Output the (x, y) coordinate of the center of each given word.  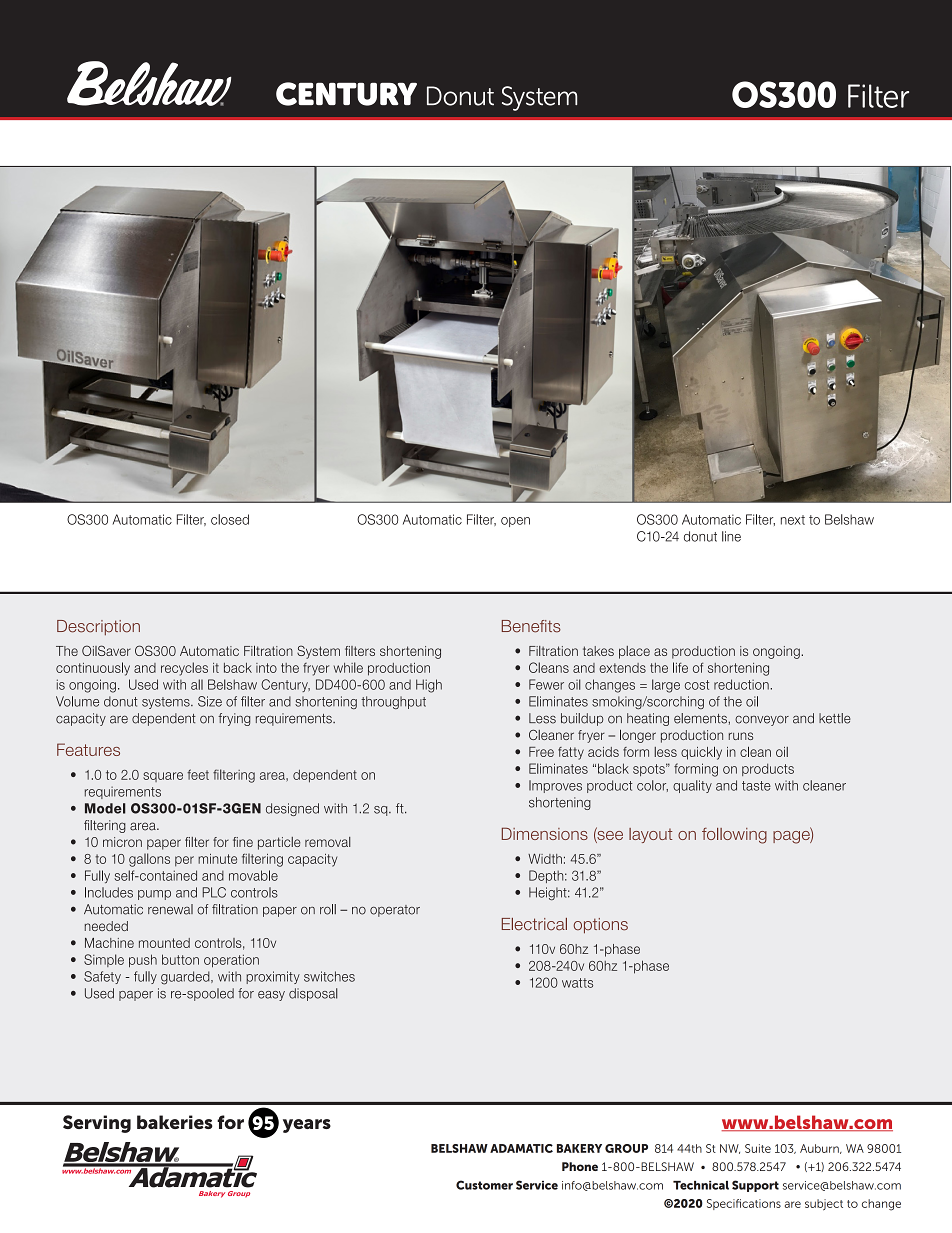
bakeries (175, 1122)
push (143, 961)
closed (230, 519)
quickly (701, 753)
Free (541, 752)
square (163, 777)
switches (329, 976)
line (731, 536)
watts (577, 983)
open (515, 522)
